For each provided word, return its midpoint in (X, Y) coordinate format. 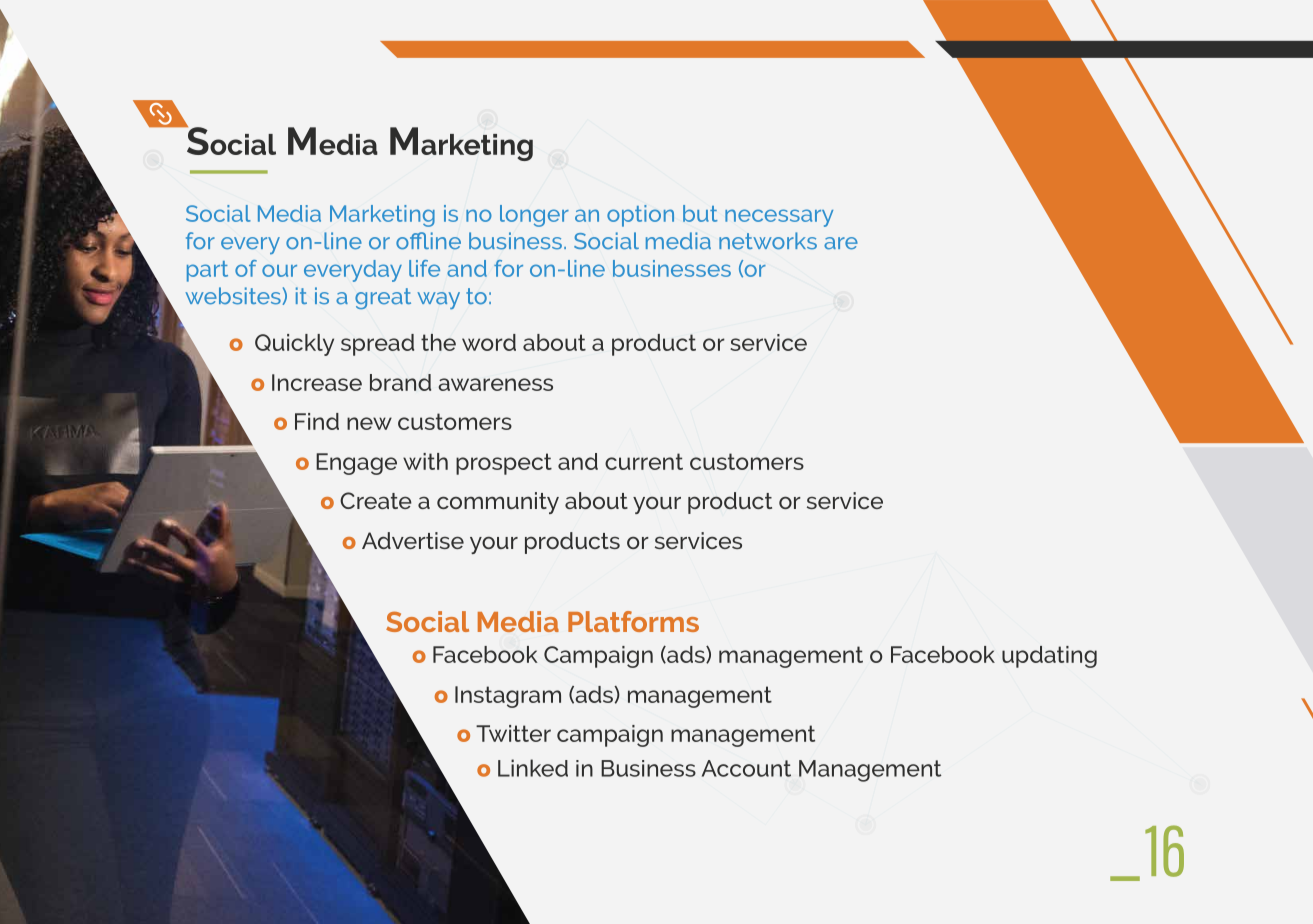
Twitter (513, 733)
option (640, 216)
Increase (317, 382)
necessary (779, 218)
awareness (495, 384)
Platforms (633, 621)
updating (1049, 657)
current (644, 461)
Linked (533, 768)
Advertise (413, 540)
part (207, 271)
